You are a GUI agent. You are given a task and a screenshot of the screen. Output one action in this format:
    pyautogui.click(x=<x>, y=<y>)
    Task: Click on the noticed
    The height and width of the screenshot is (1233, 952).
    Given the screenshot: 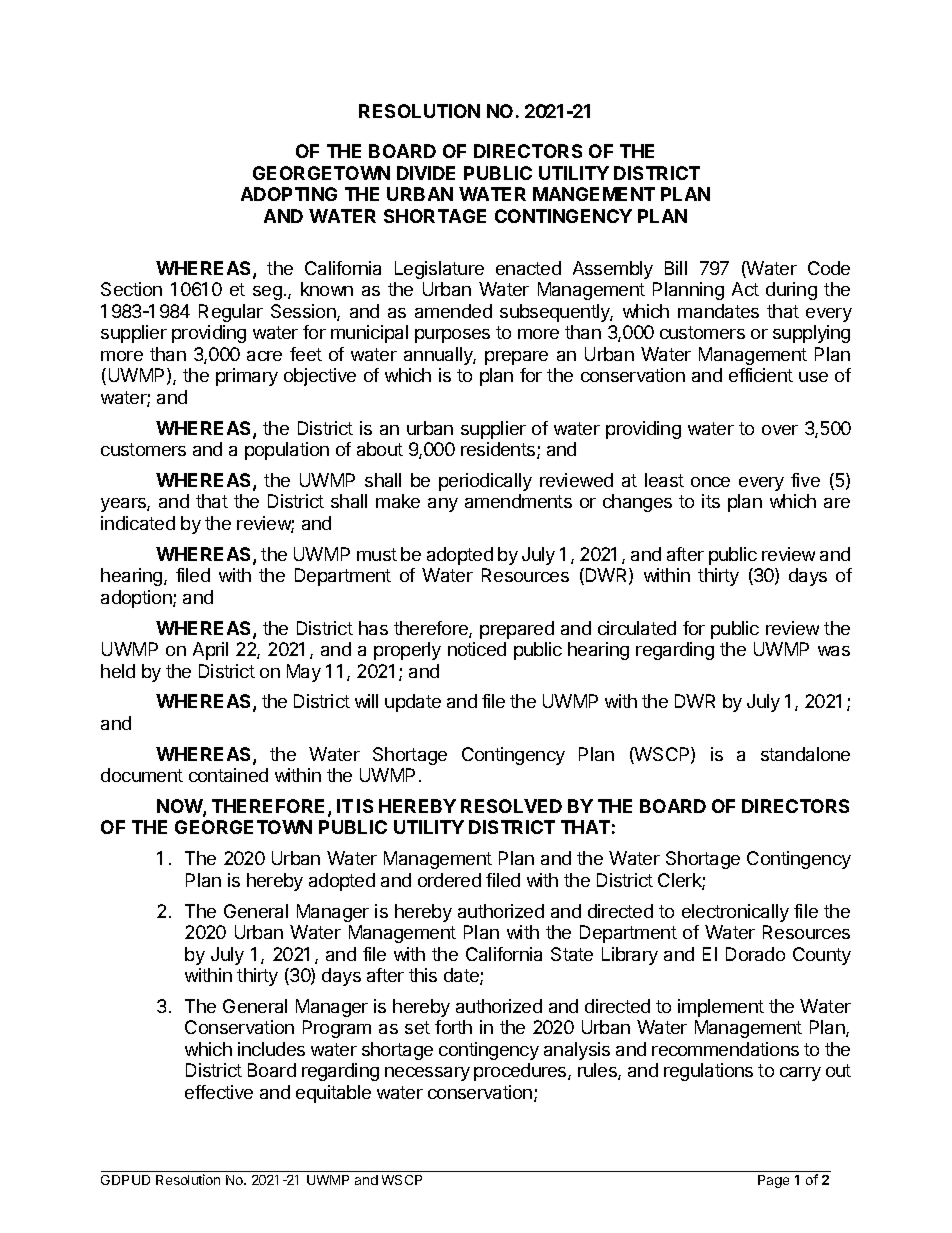 What is the action you would take?
    pyautogui.click(x=477, y=649)
